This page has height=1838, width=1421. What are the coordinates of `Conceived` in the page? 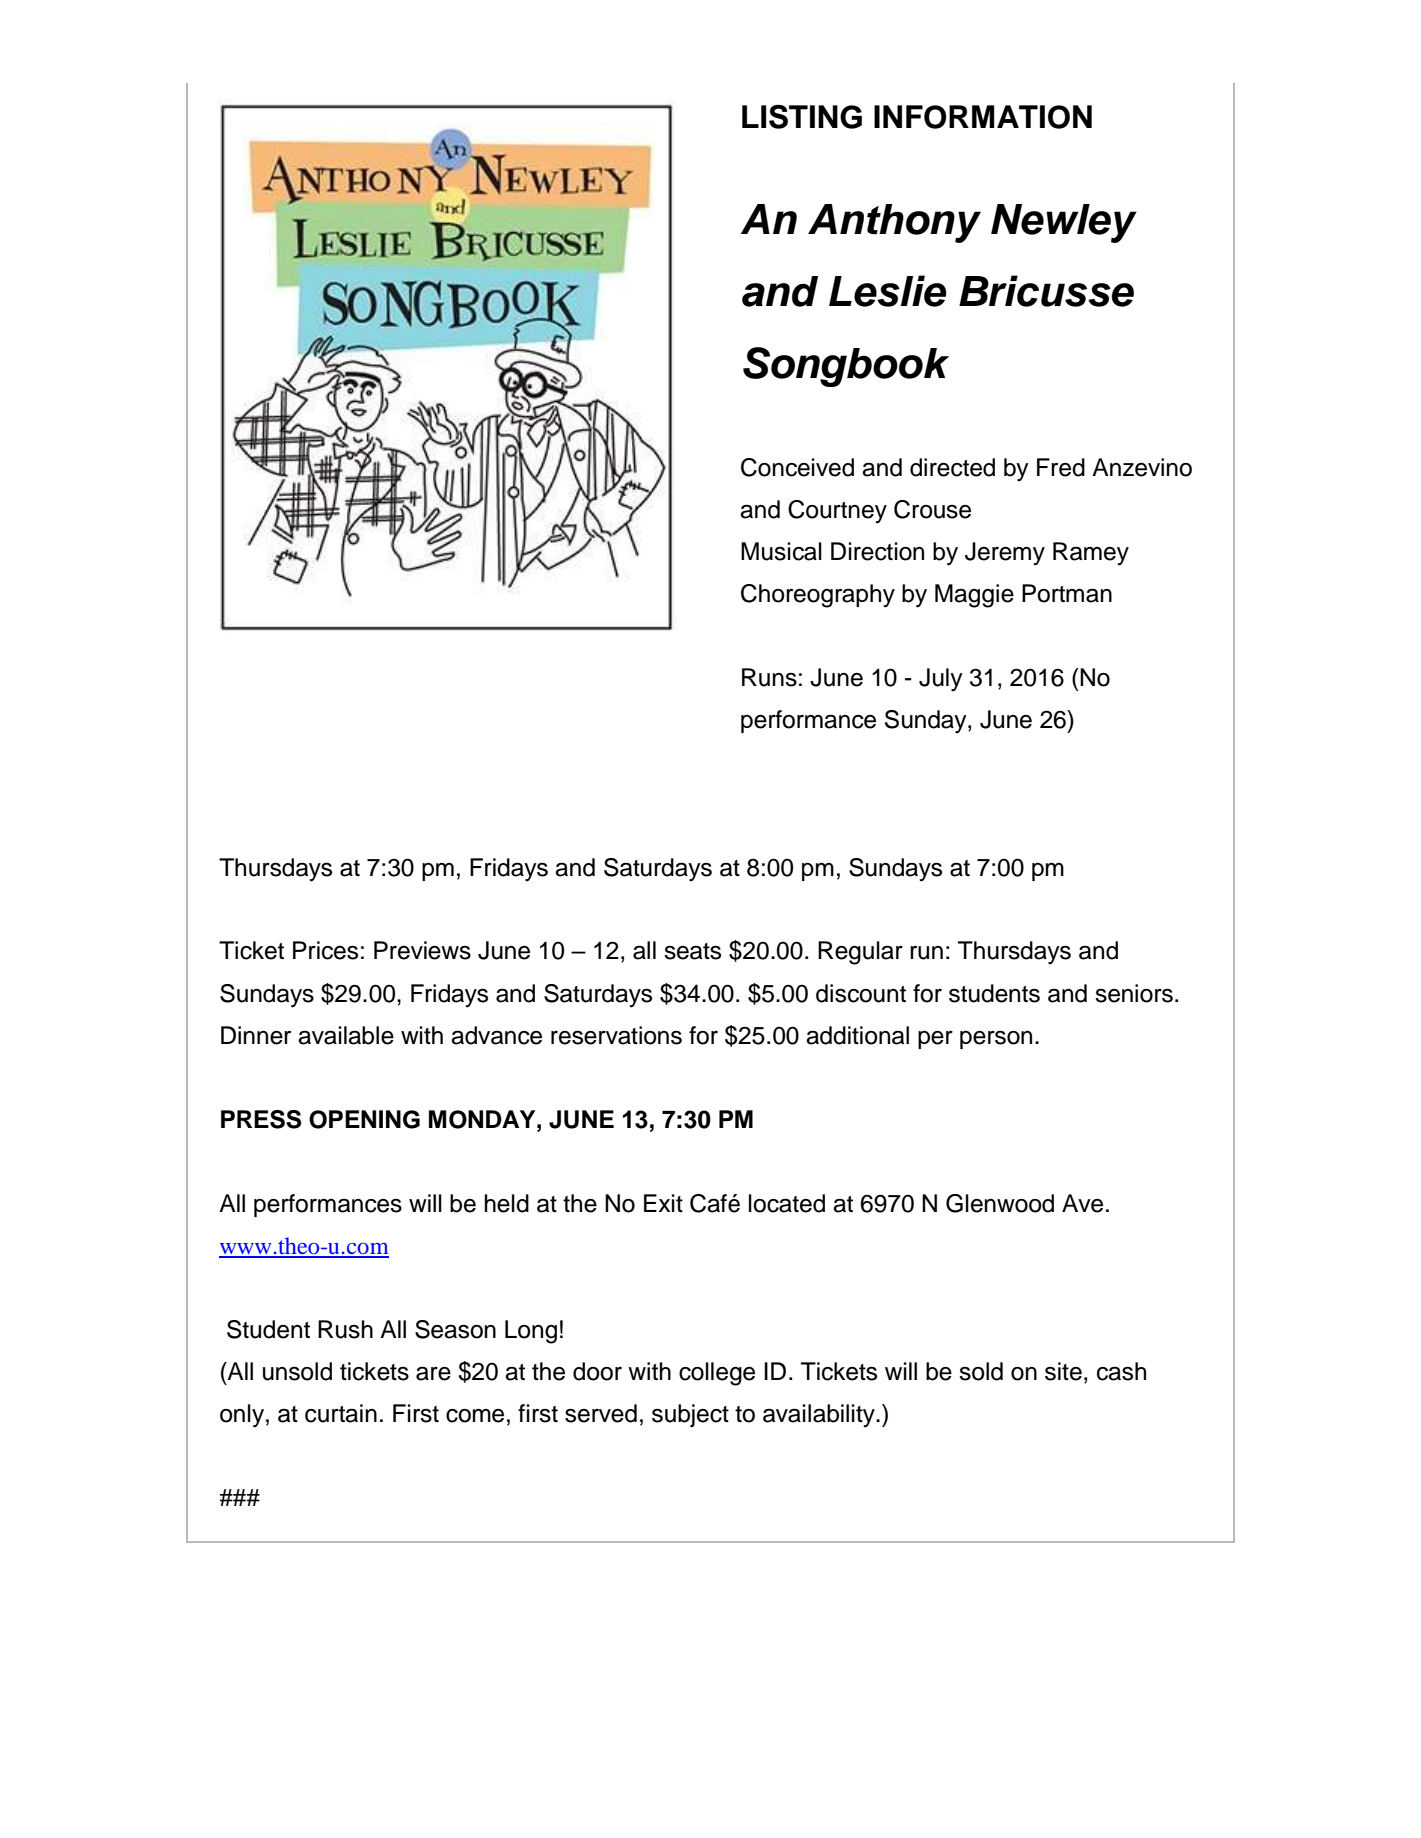 It's located at (797, 467).
